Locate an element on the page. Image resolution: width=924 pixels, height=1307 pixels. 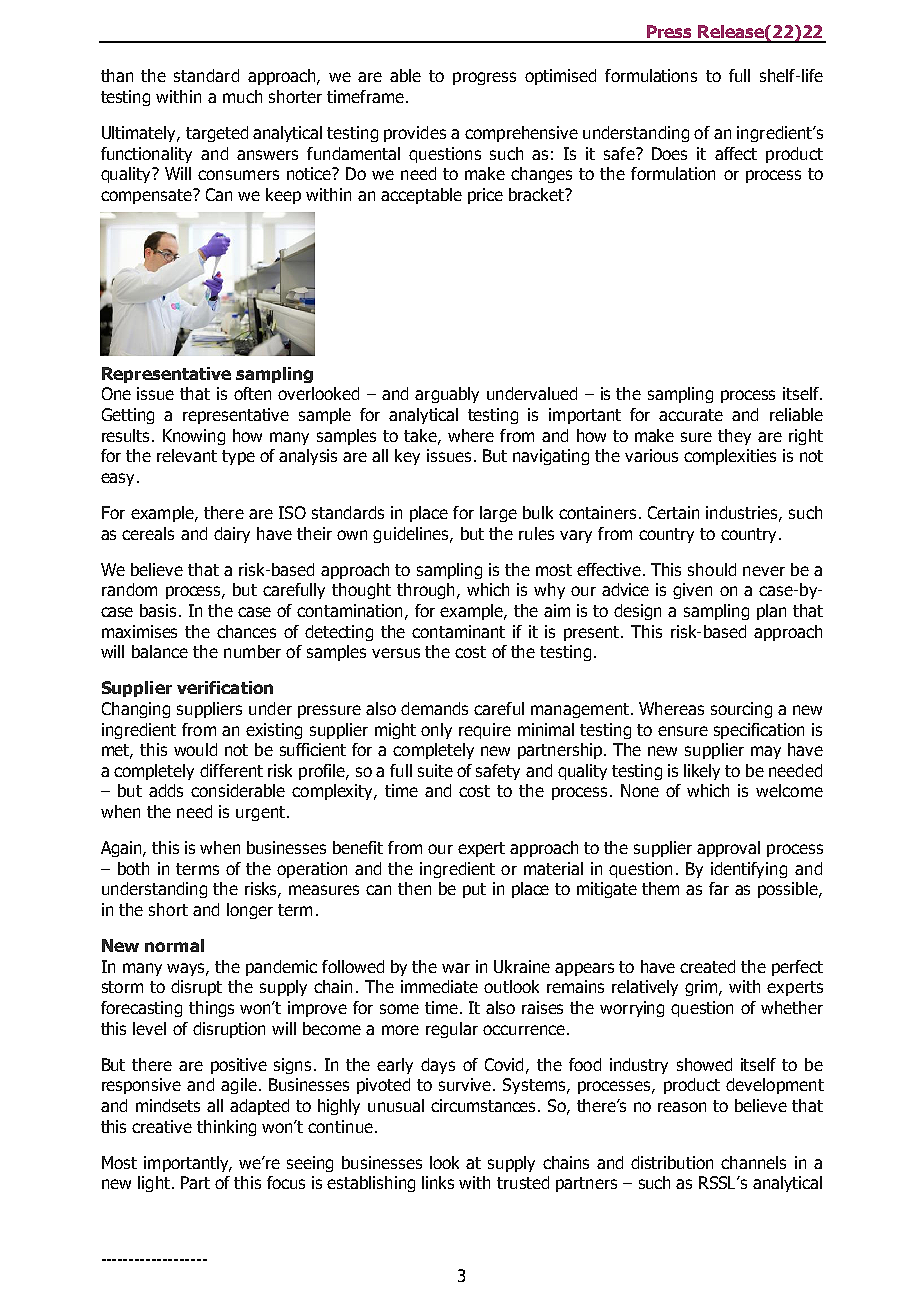
chances is located at coordinates (246, 631).
